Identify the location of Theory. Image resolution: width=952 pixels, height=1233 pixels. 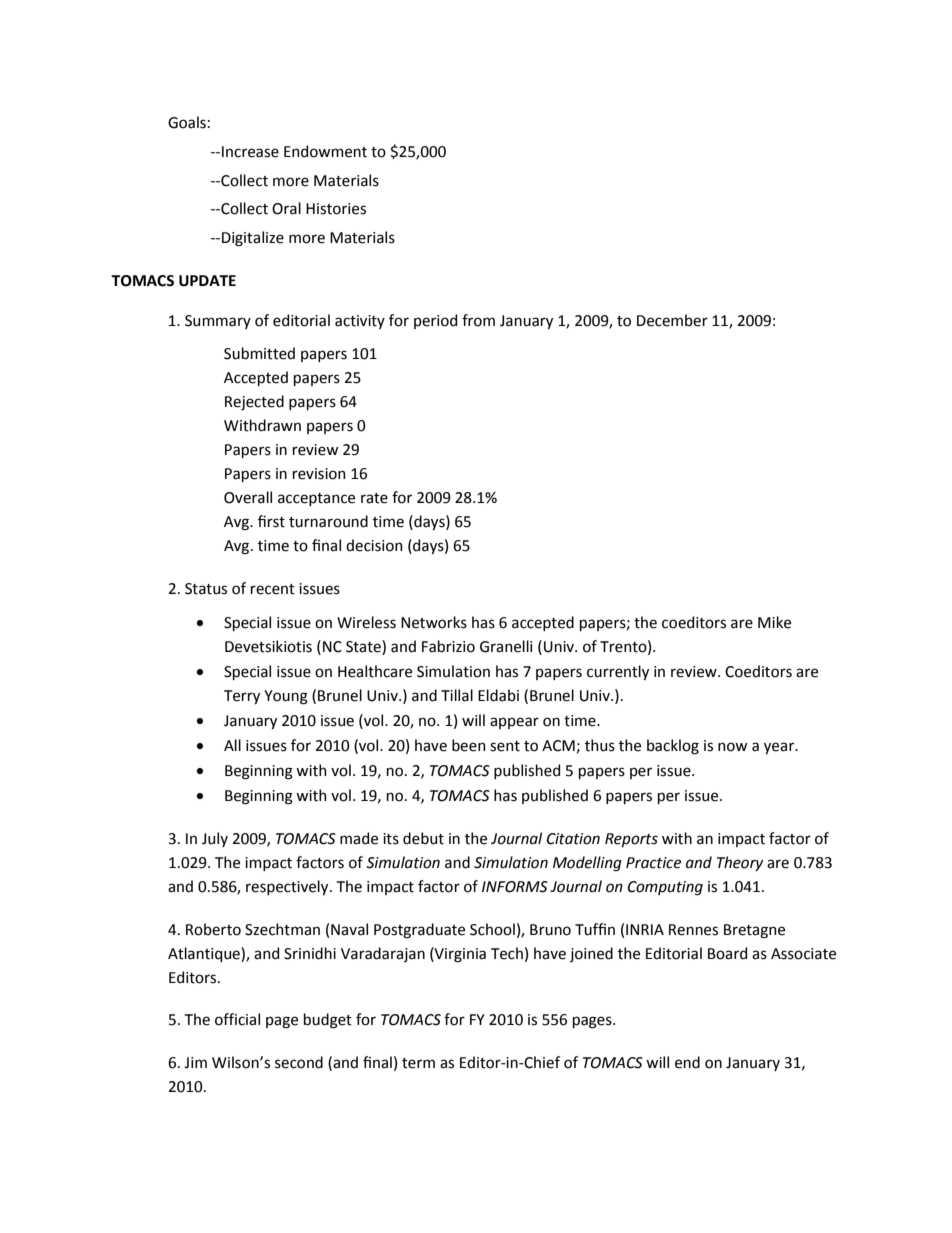
(740, 863).
